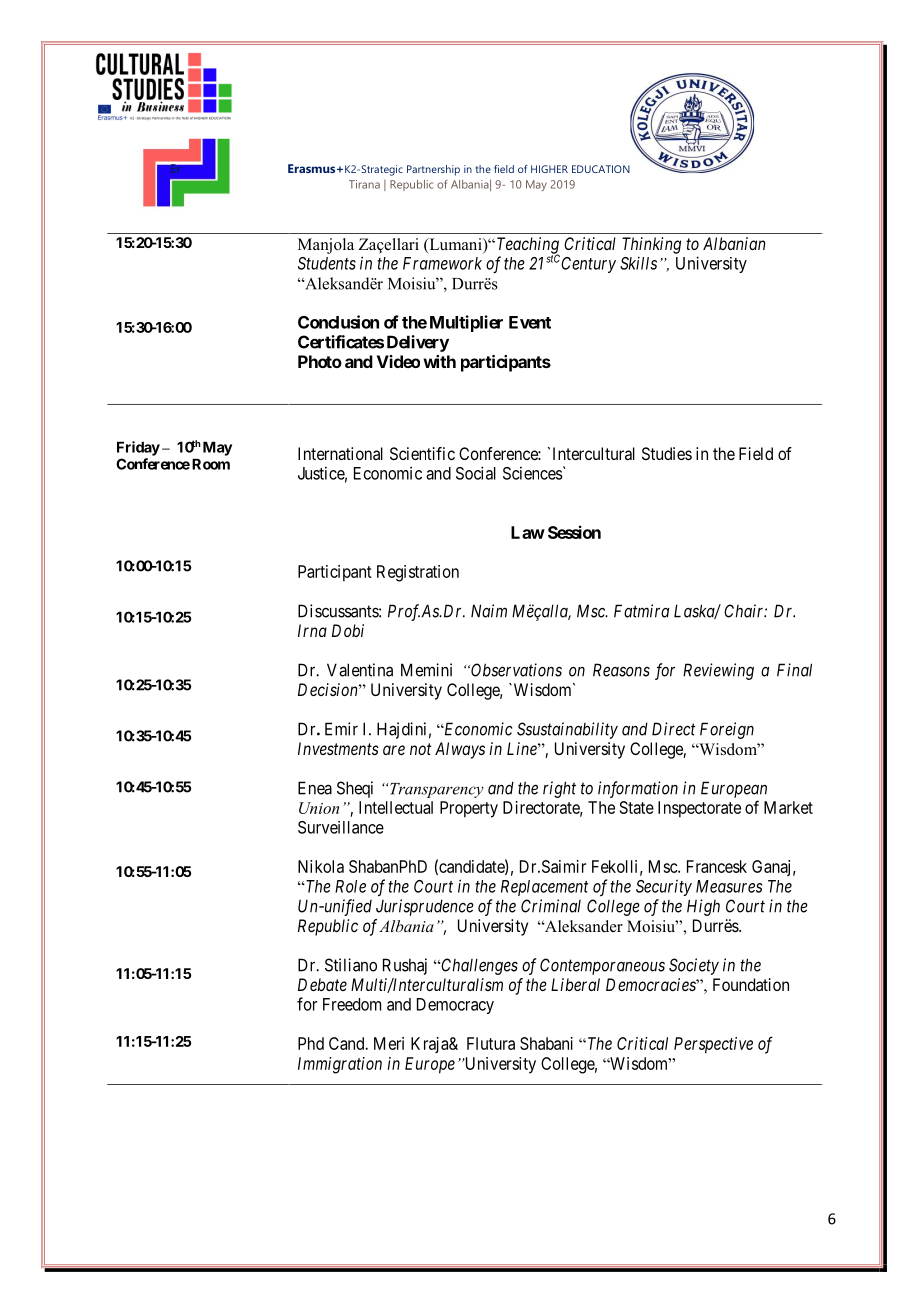  What do you see at coordinates (340, 1065) in the document?
I see `Immigration` at bounding box center [340, 1065].
